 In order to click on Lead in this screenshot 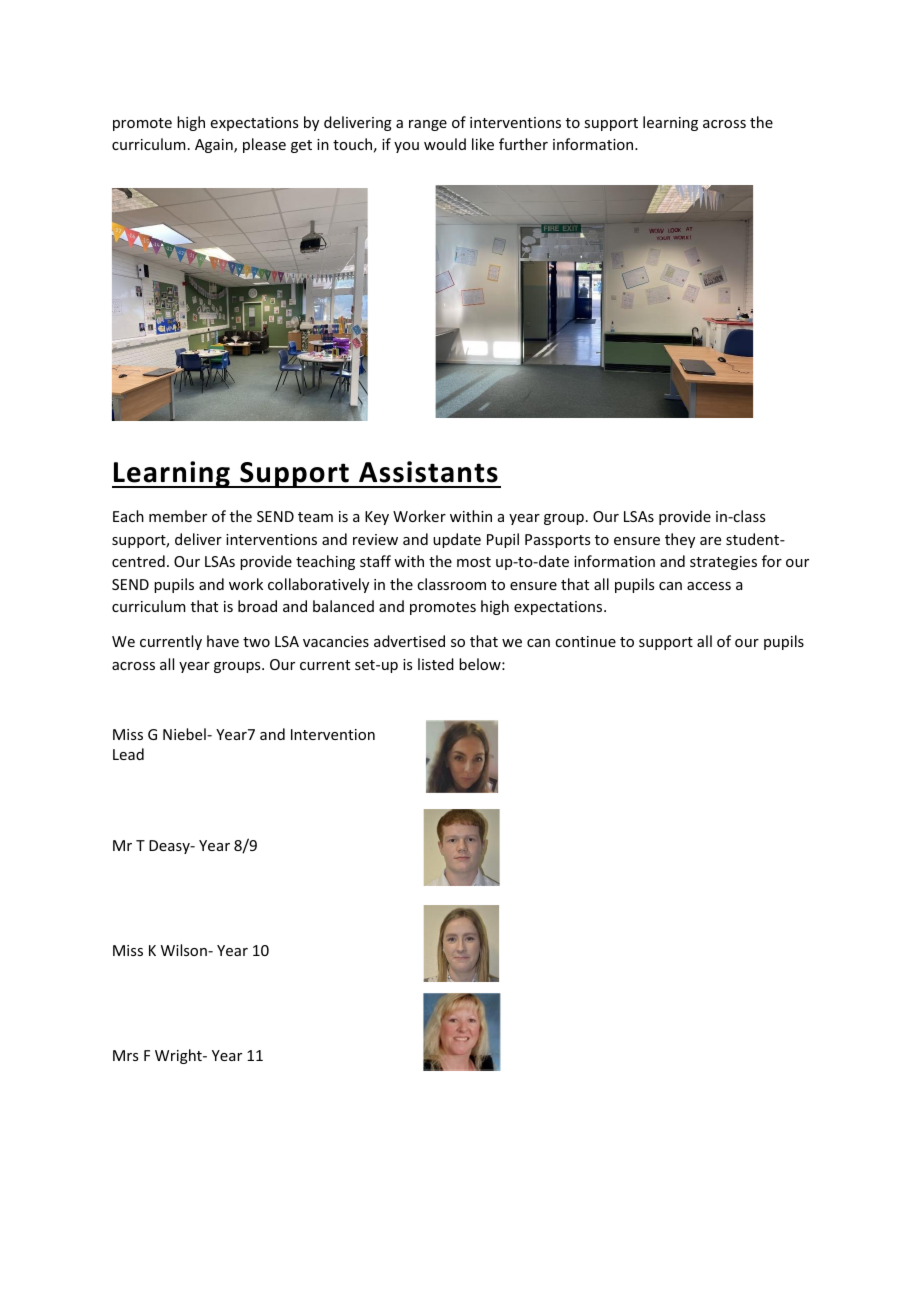, I will do `click(128, 754)`.
